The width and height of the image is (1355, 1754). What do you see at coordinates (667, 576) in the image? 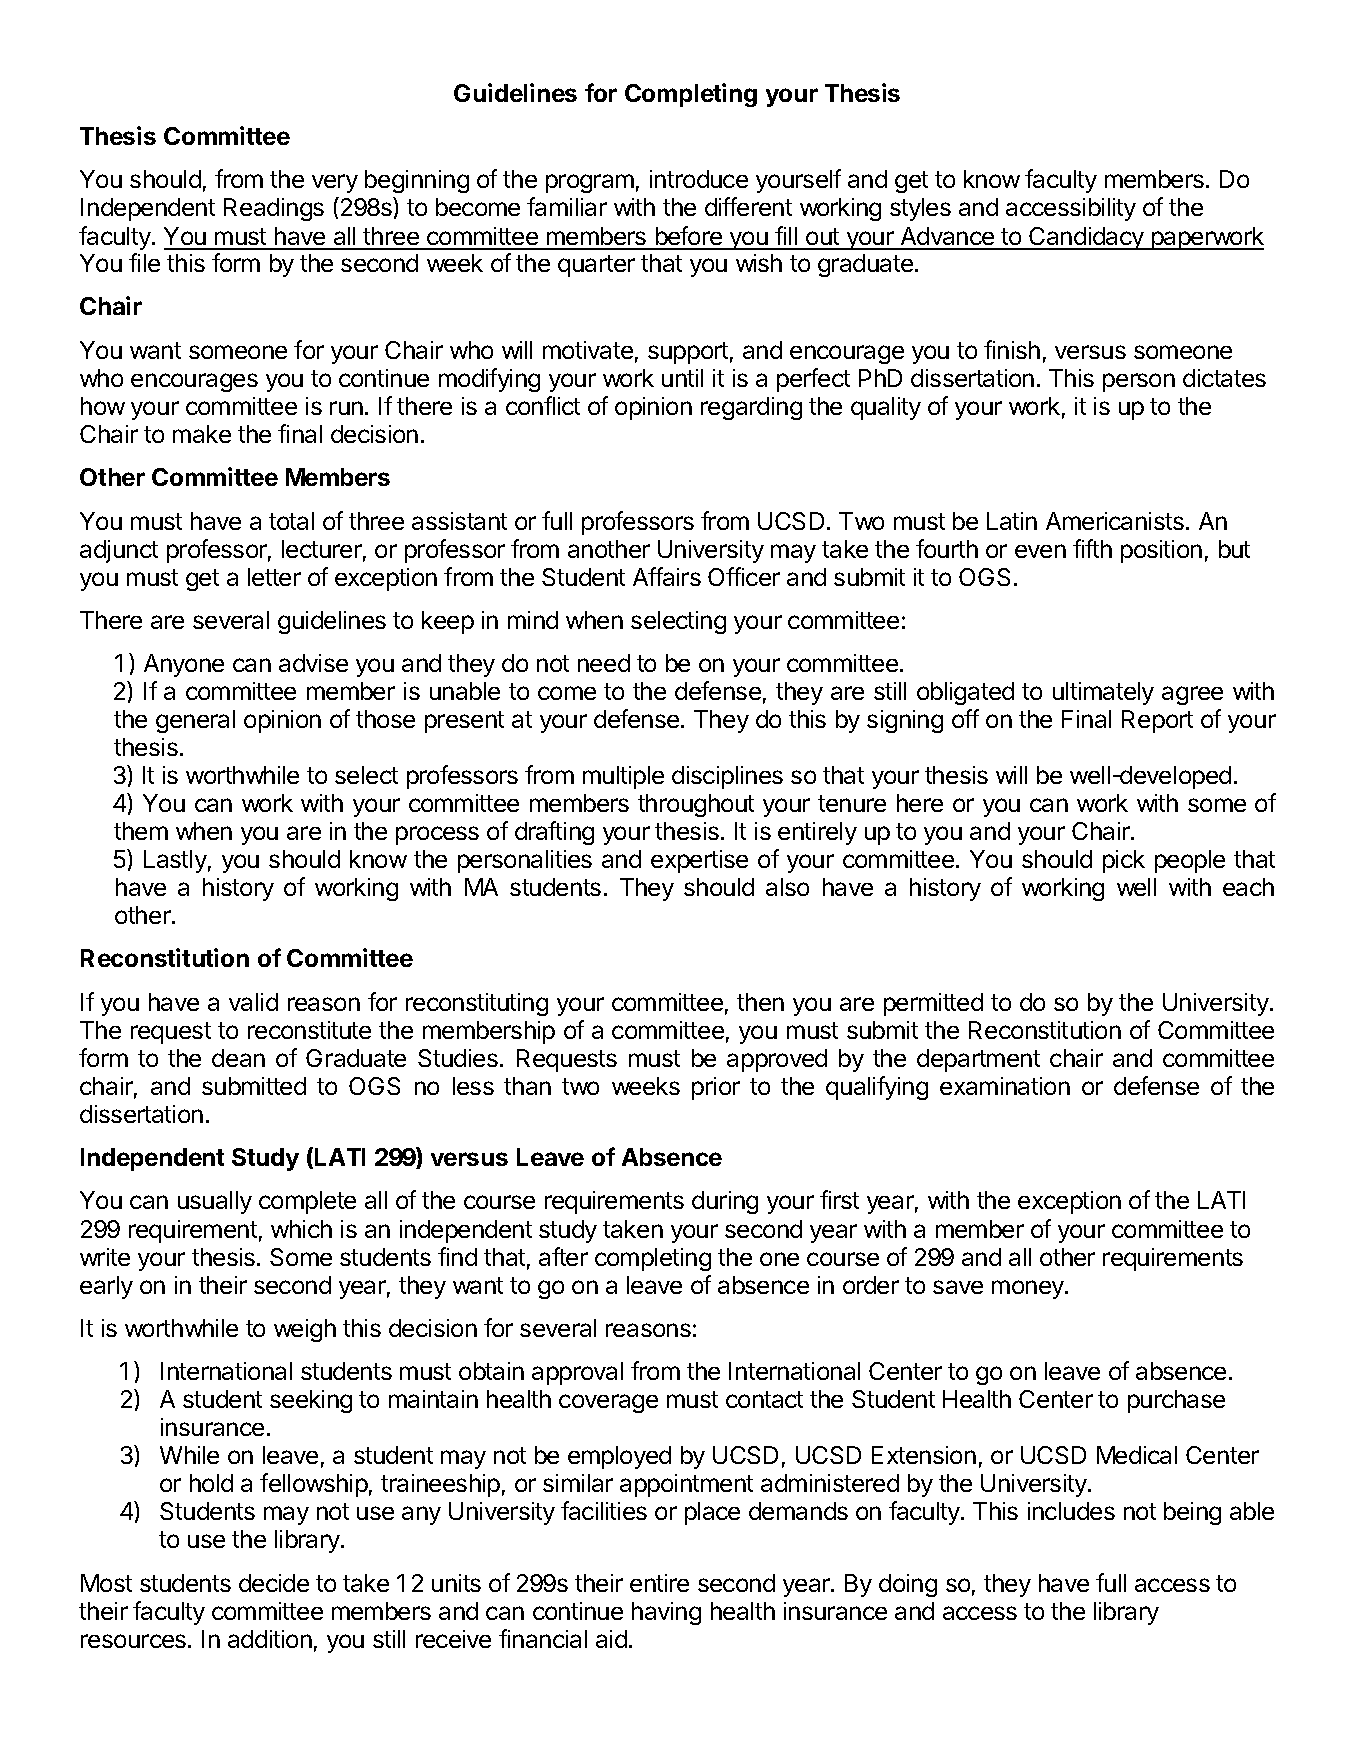
I see `Affairs` at bounding box center [667, 576].
